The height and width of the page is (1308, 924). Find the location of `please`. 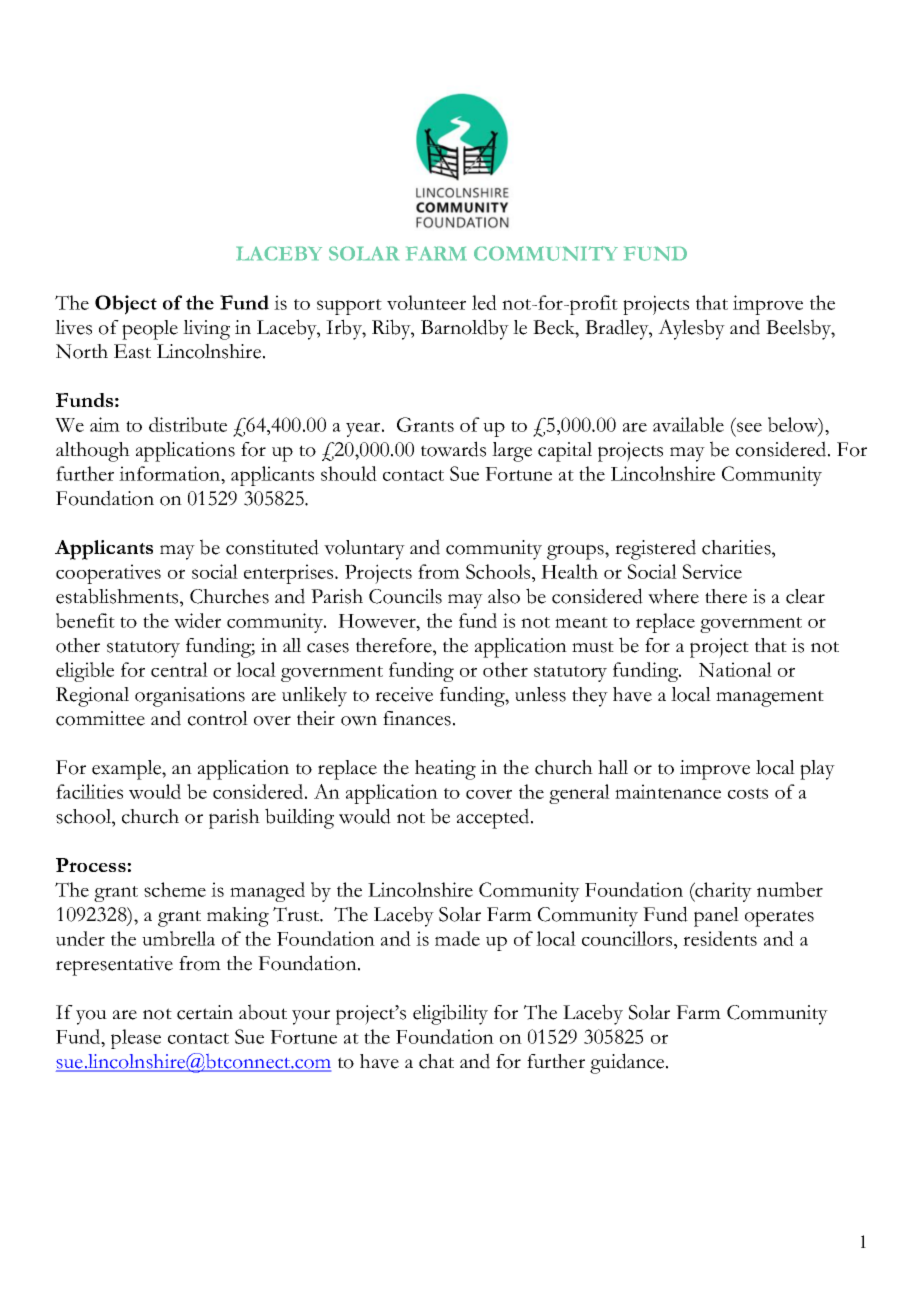

please is located at coordinates (136, 1039).
